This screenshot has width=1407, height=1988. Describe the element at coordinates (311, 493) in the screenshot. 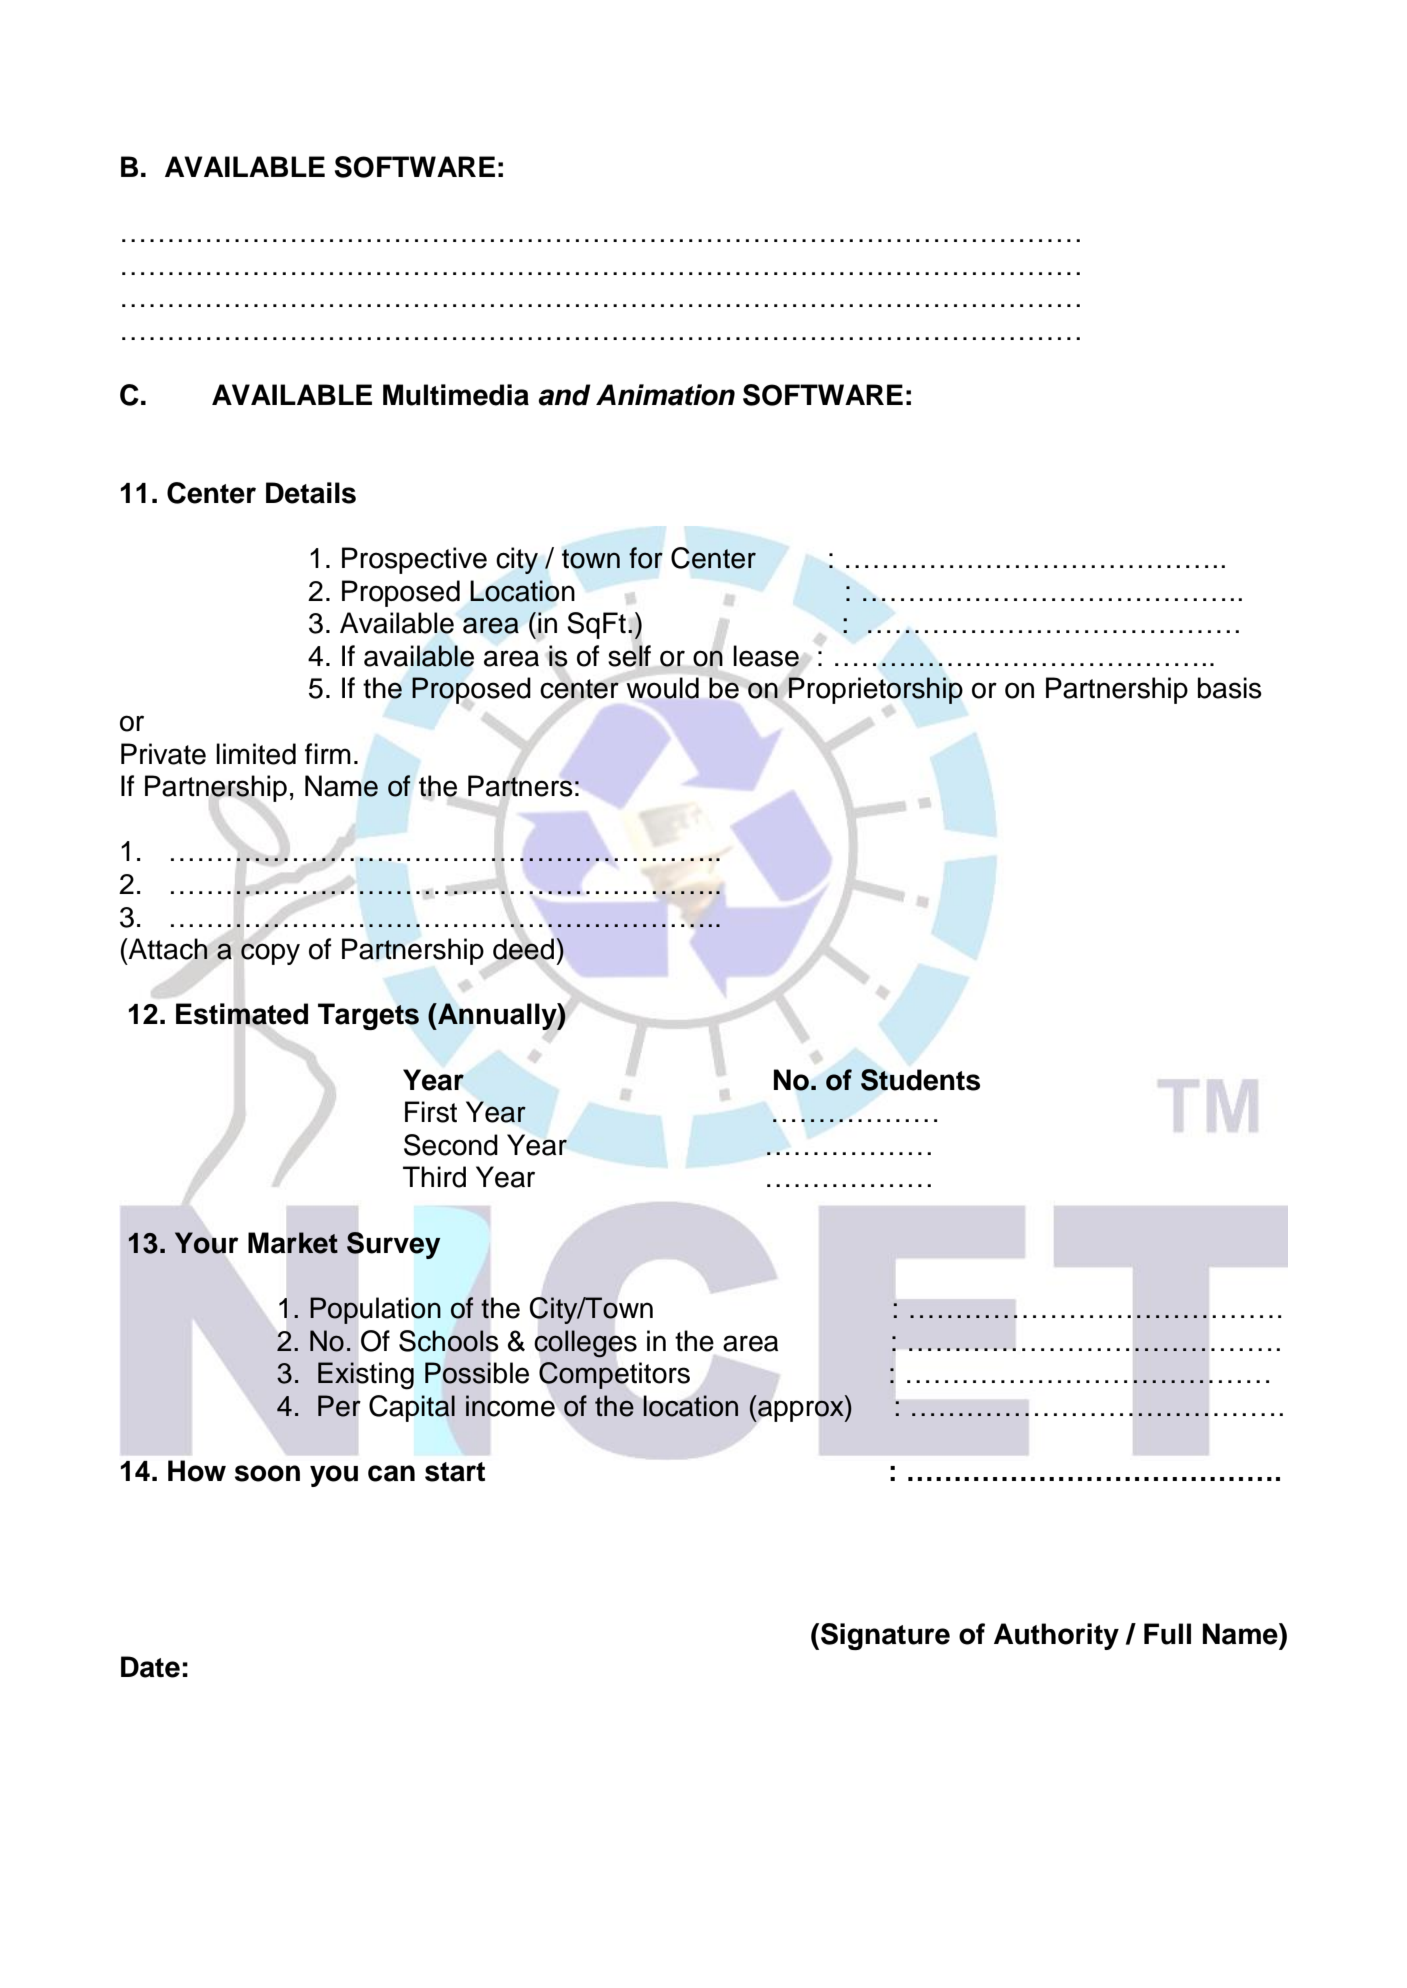

I see `Details` at that location.
